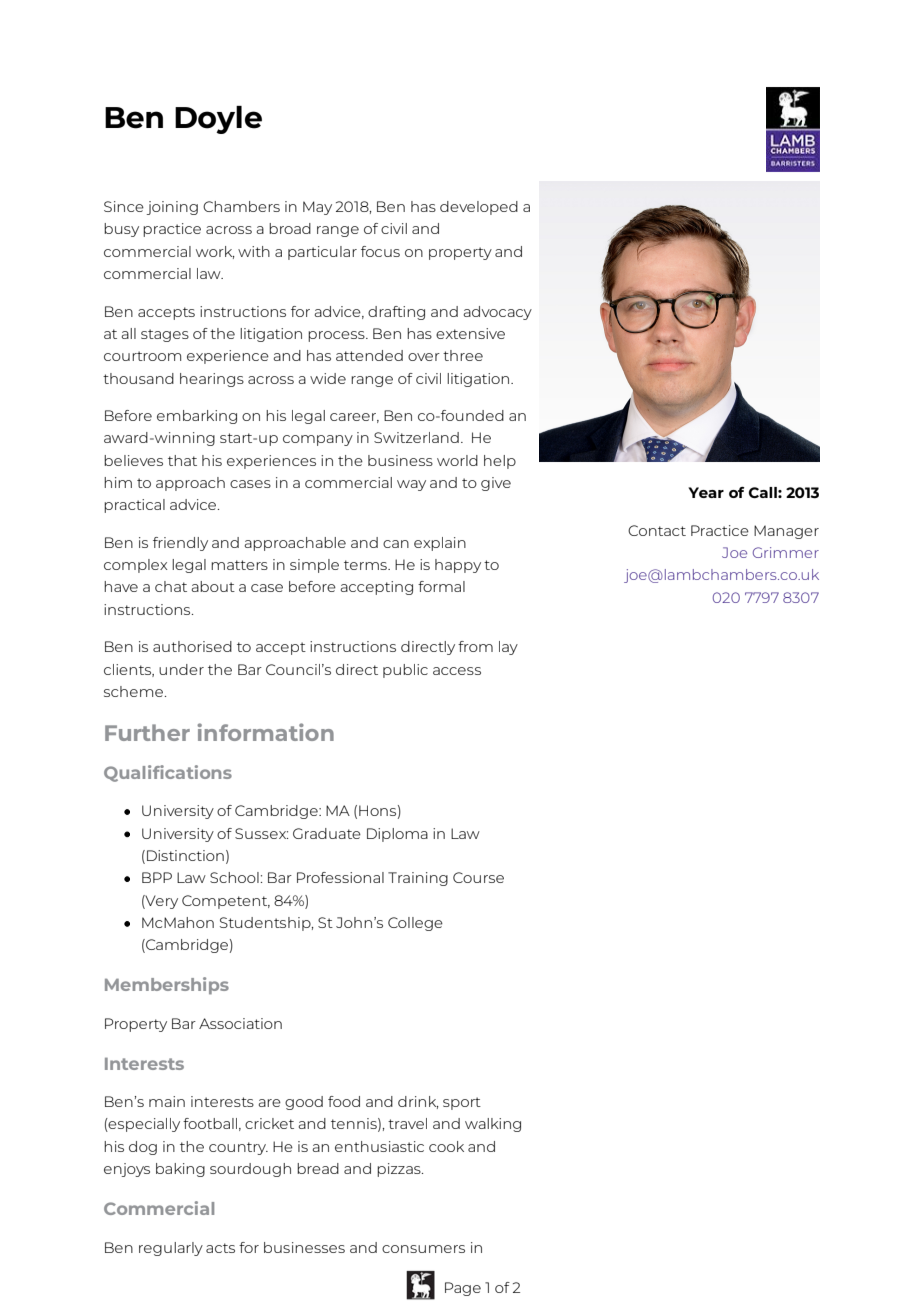 The image size is (924, 1308). What do you see at coordinates (479, 208) in the page?
I see `developed` at bounding box center [479, 208].
